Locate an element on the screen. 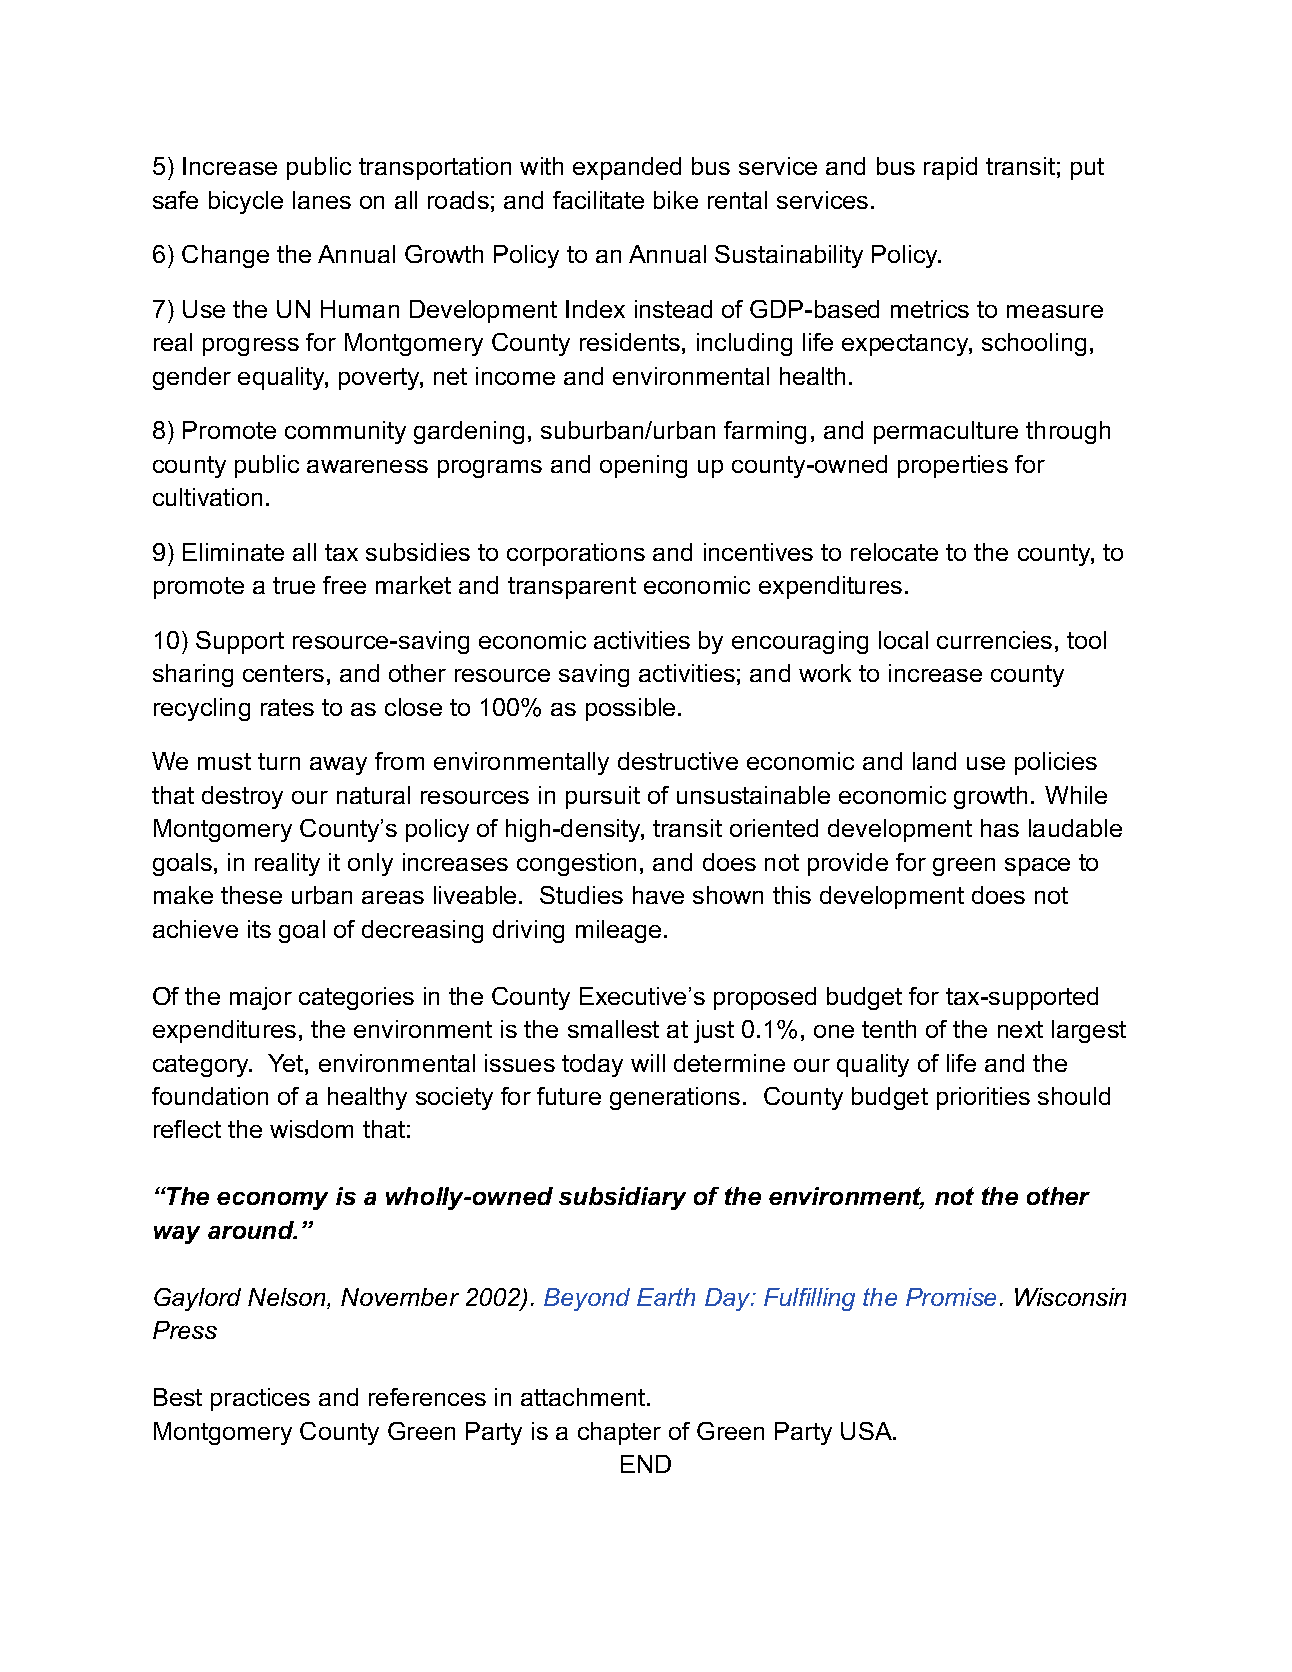 Image resolution: width=1292 pixels, height=1672 pixels. lanes is located at coordinates (322, 200).
